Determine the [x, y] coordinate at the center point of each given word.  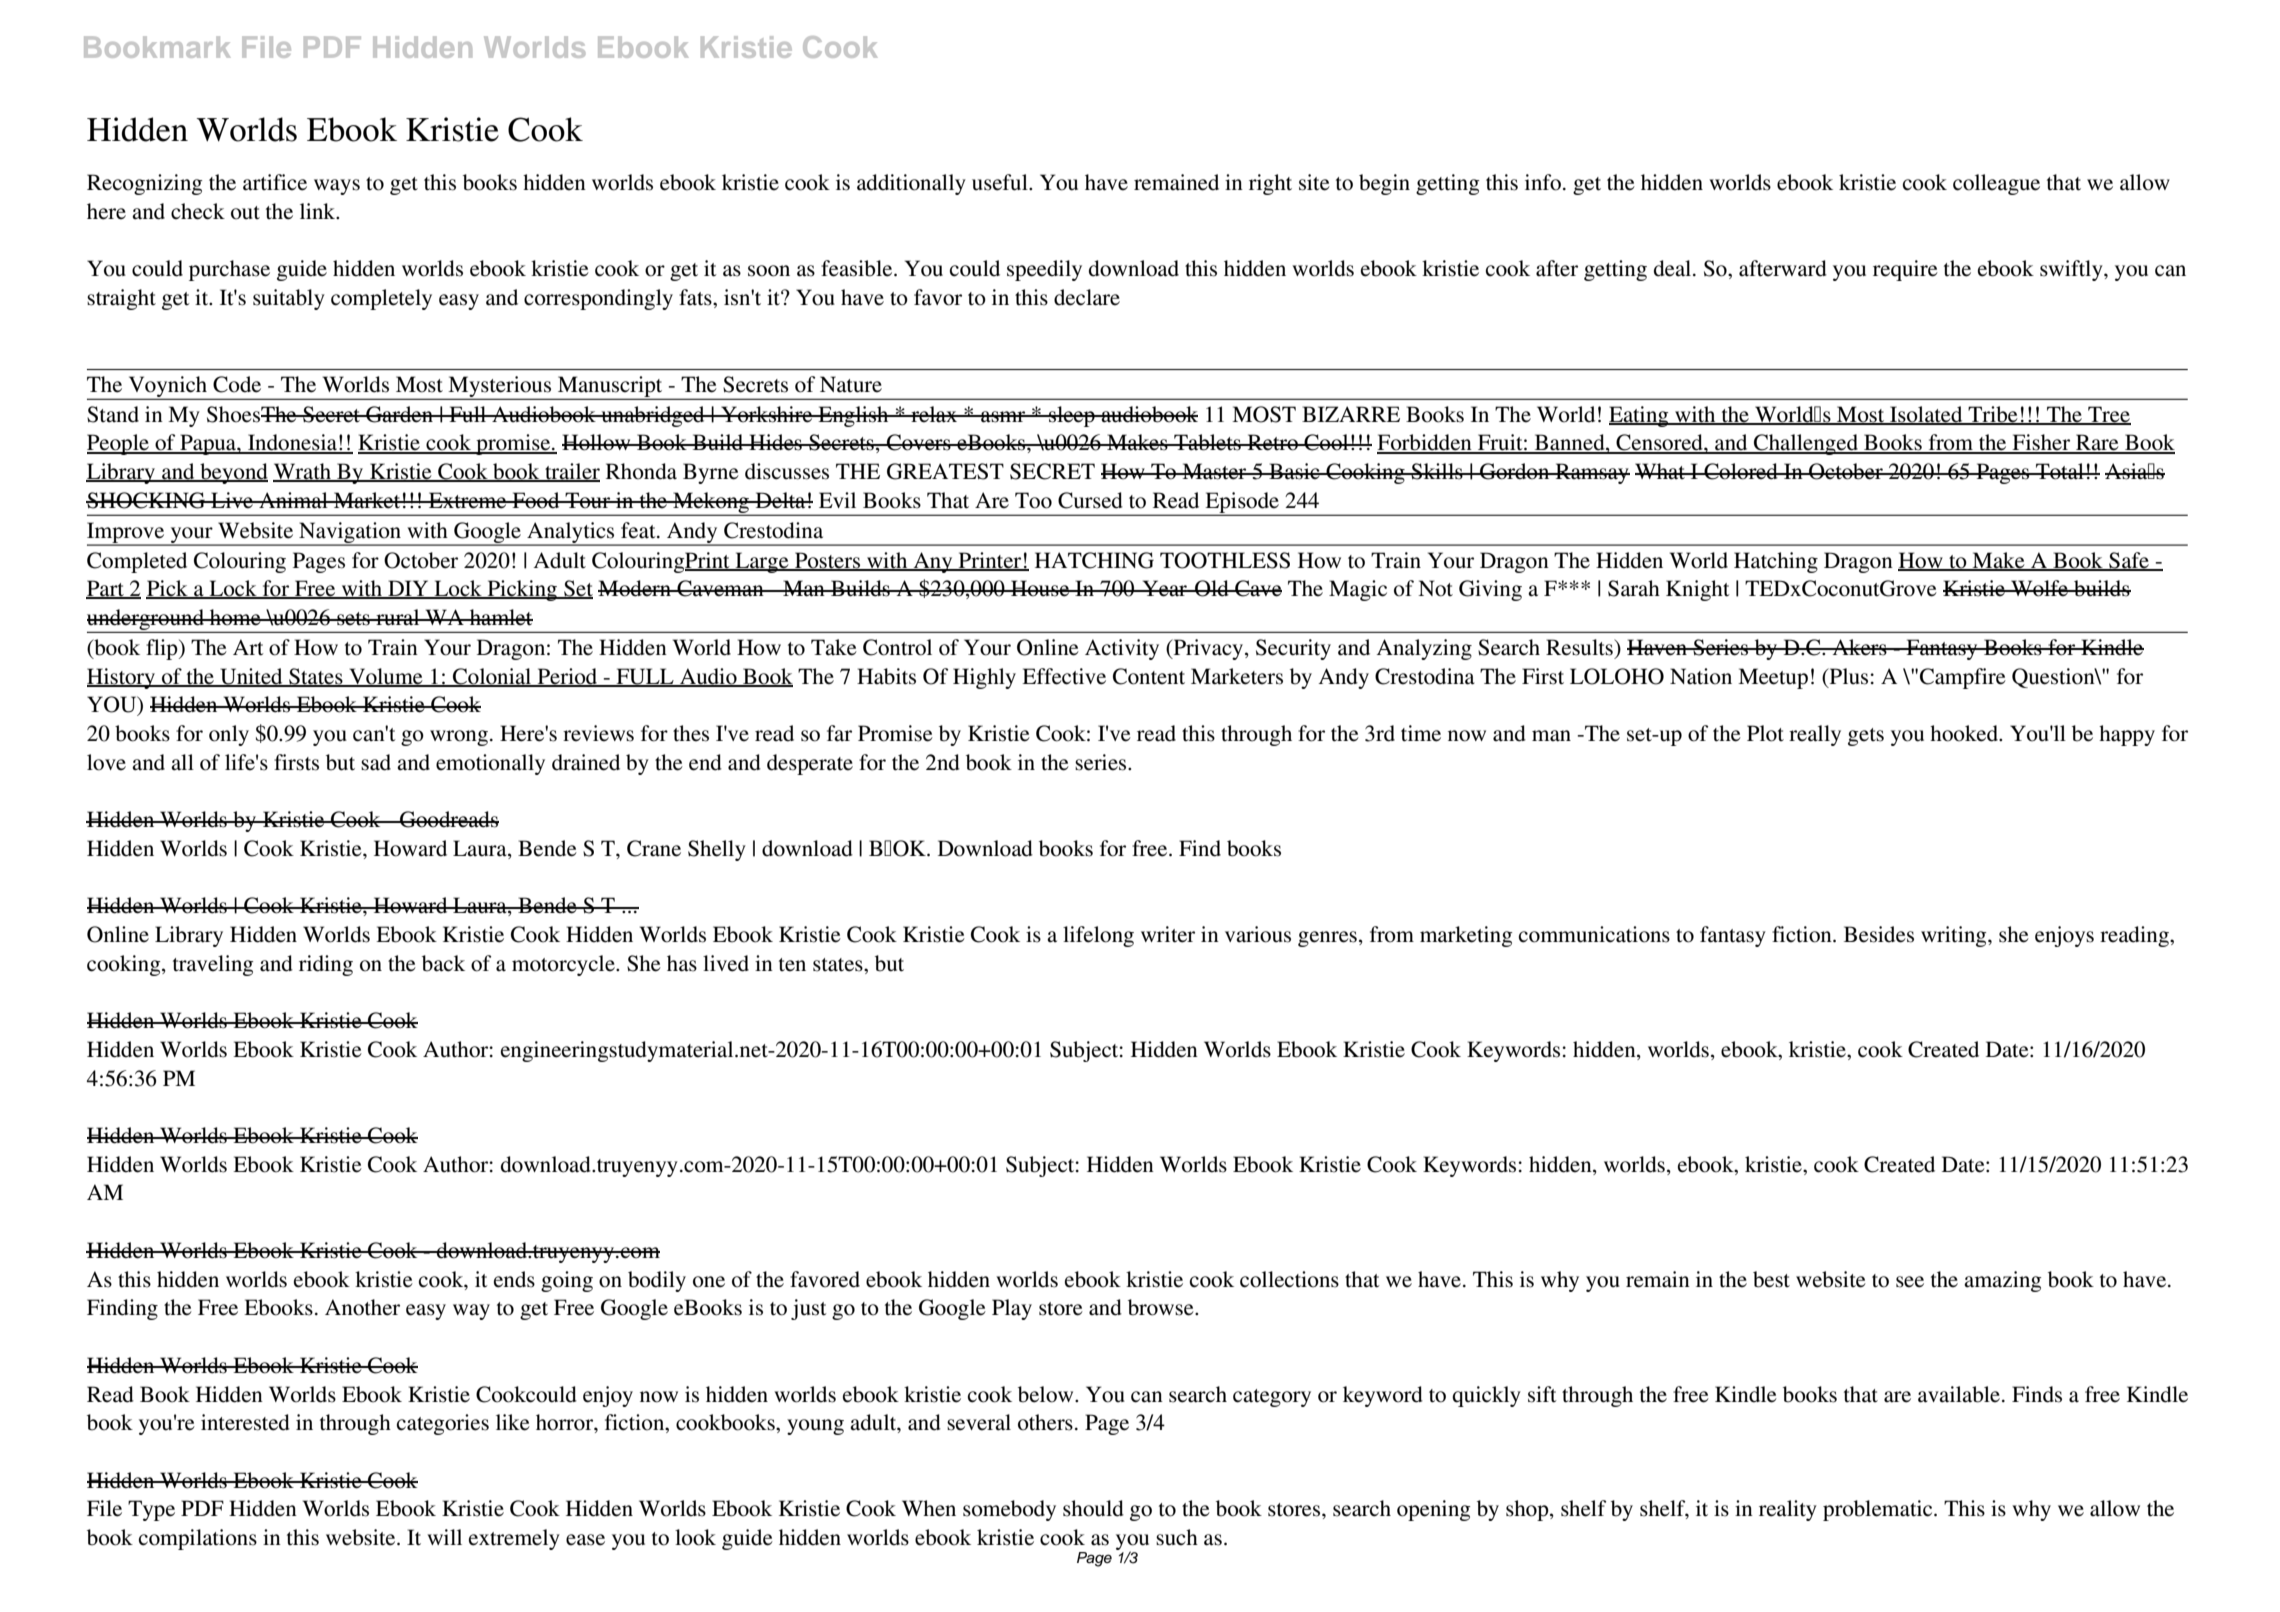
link [319, 211]
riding [326, 965]
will [444, 1537]
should [1093, 1508]
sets [353, 619]
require [1905, 270]
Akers [1860, 647]
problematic [1879, 1510]
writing [1955, 936]
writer [1168, 934]
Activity [1122, 649]
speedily [1044, 270]
